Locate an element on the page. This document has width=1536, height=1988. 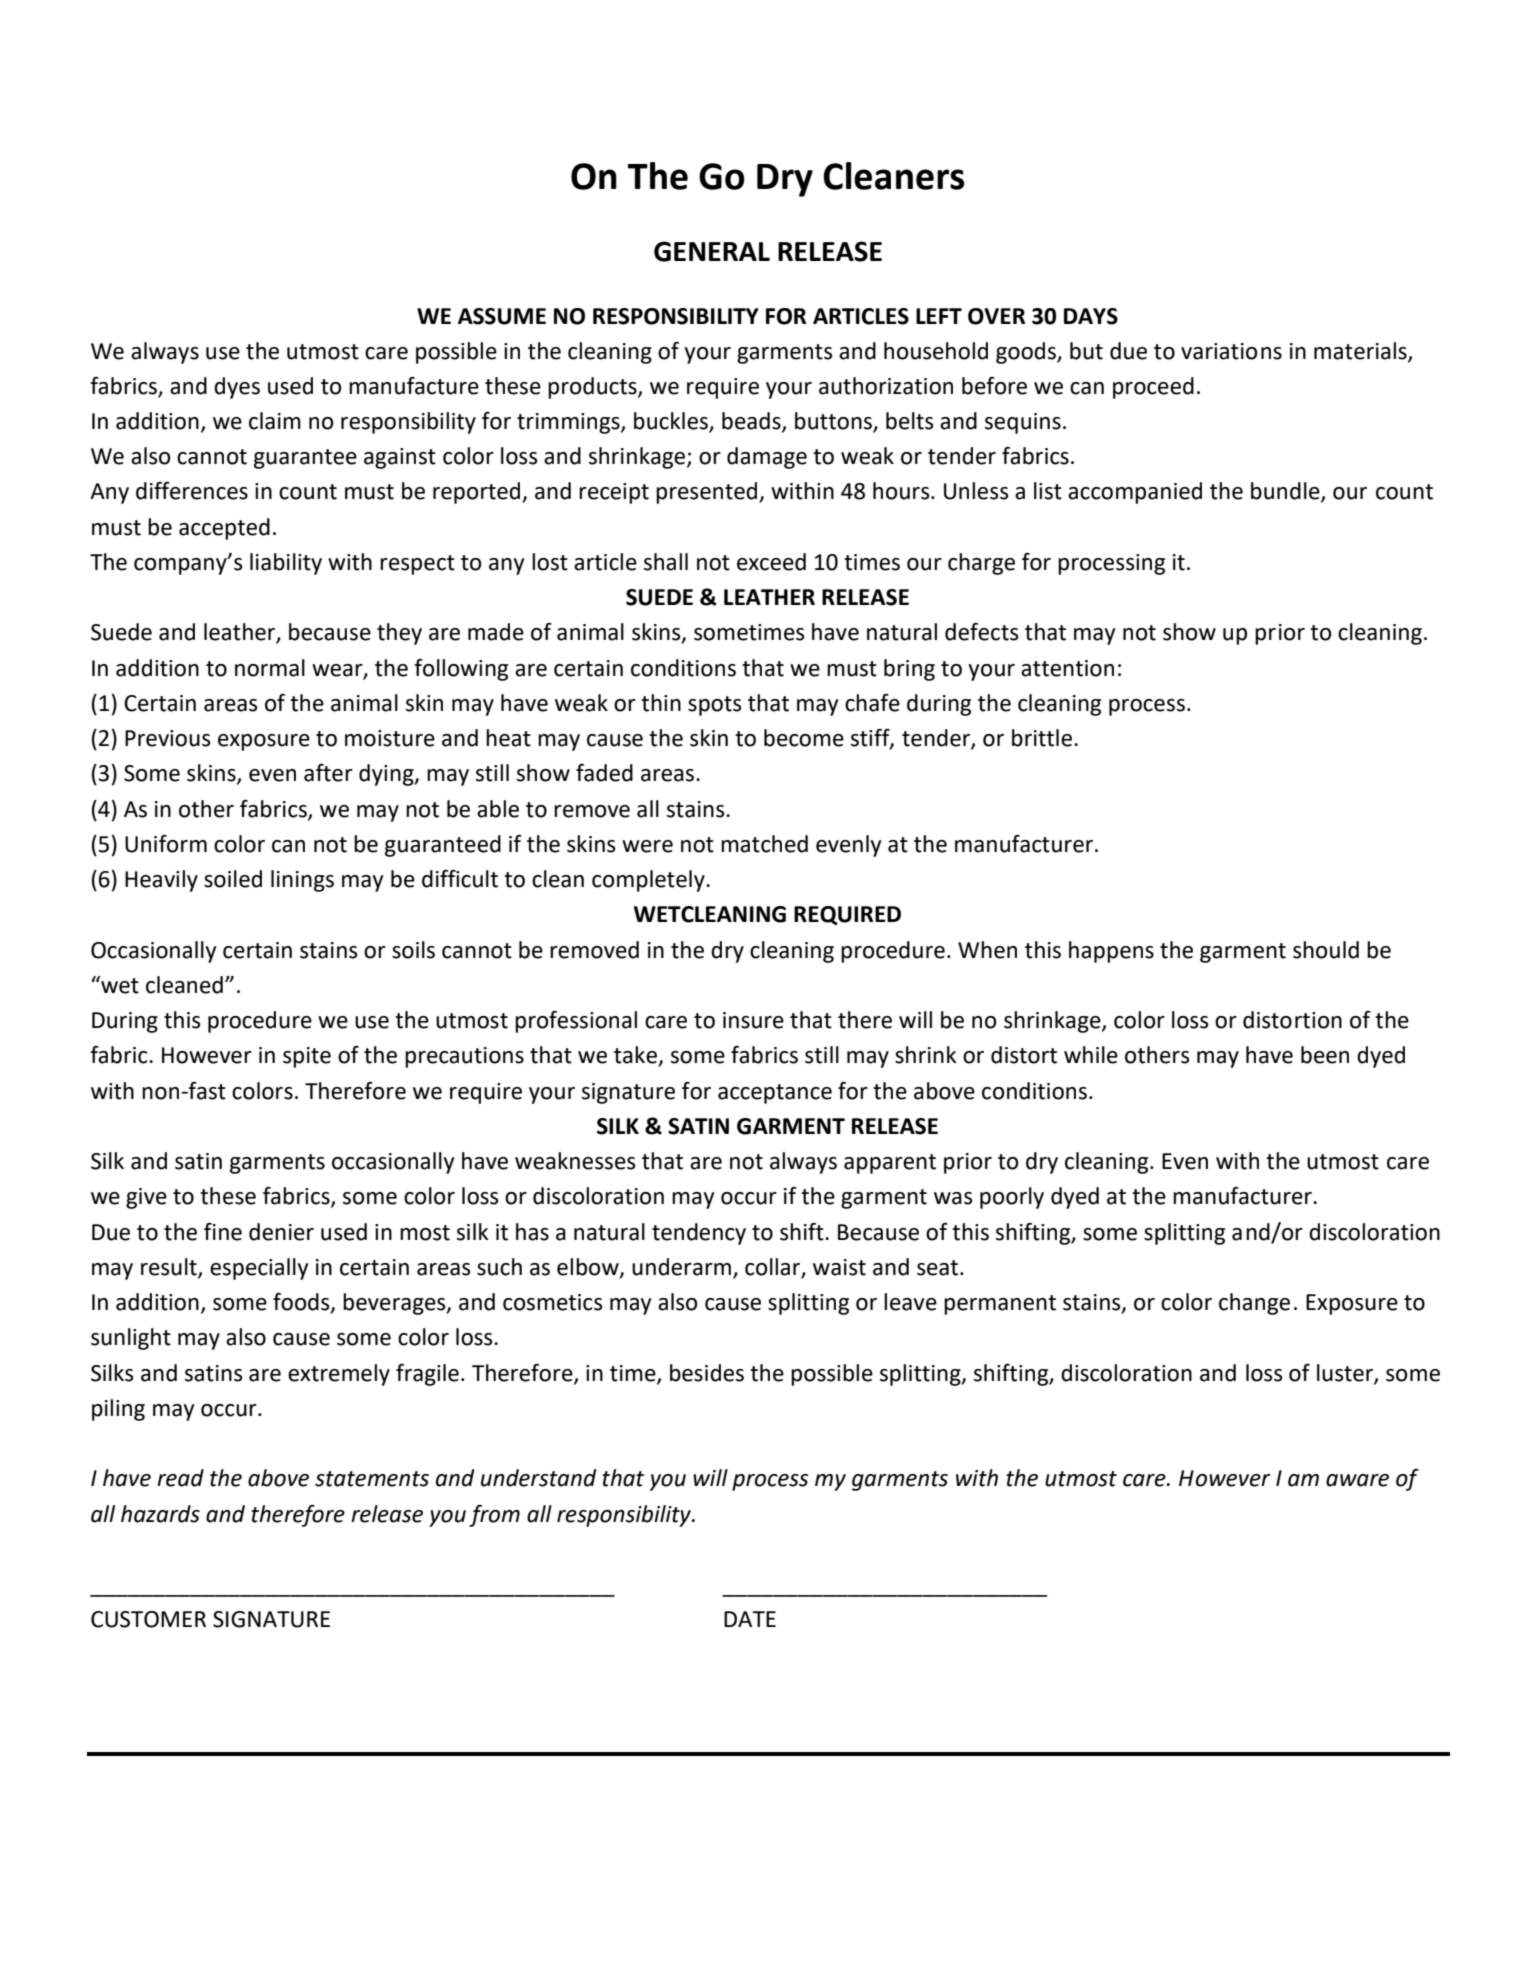
CUSTOMER is located at coordinates (148, 1619).
